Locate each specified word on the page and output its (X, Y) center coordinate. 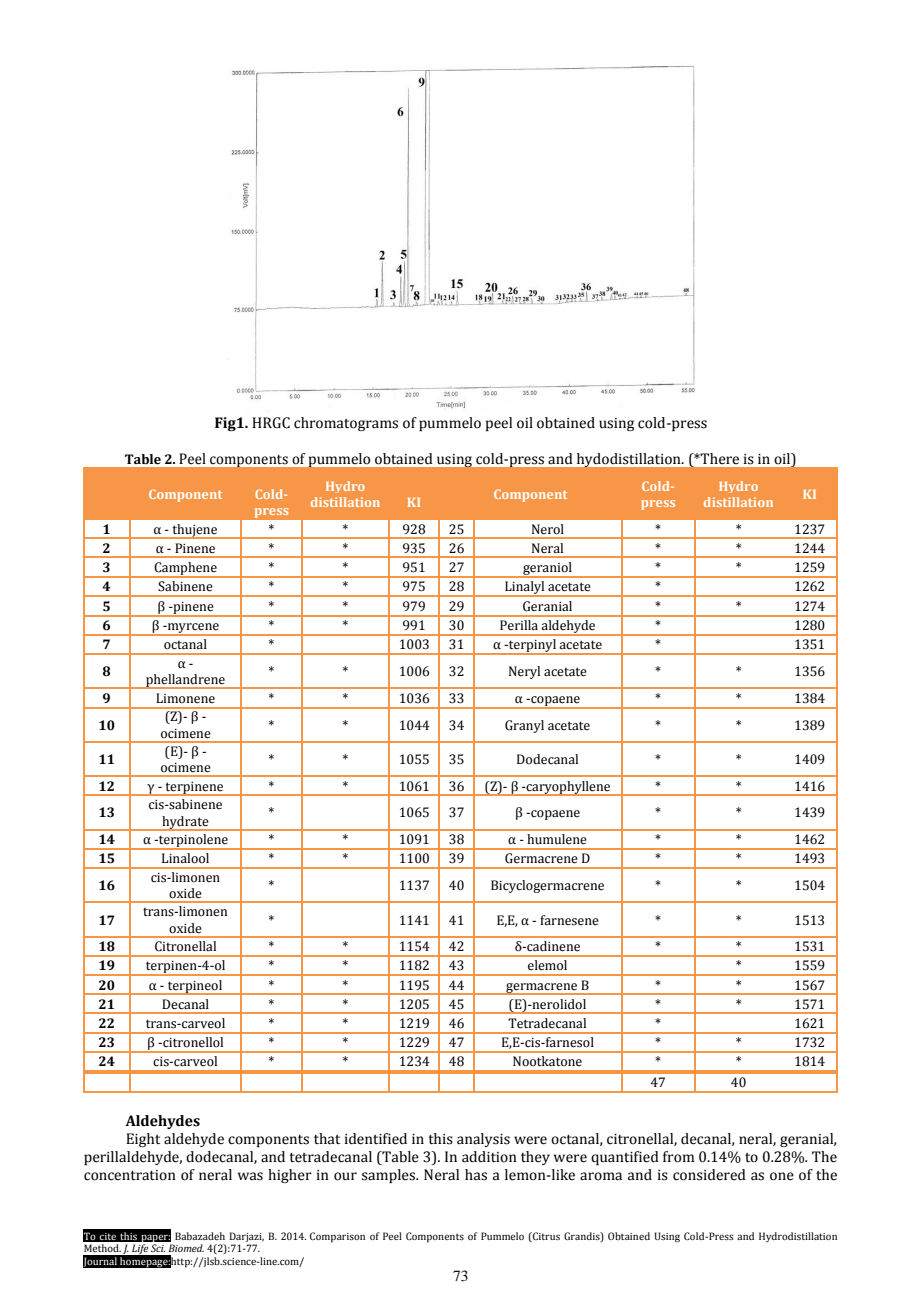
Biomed (186, 1248)
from (678, 1157)
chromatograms (346, 424)
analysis (483, 1140)
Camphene (185, 569)
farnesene (569, 920)
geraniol (547, 569)
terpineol (195, 987)
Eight (143, 1140)
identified (376, 1139)
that (327, 1139)
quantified (625, 1158)
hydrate (185, 823)
